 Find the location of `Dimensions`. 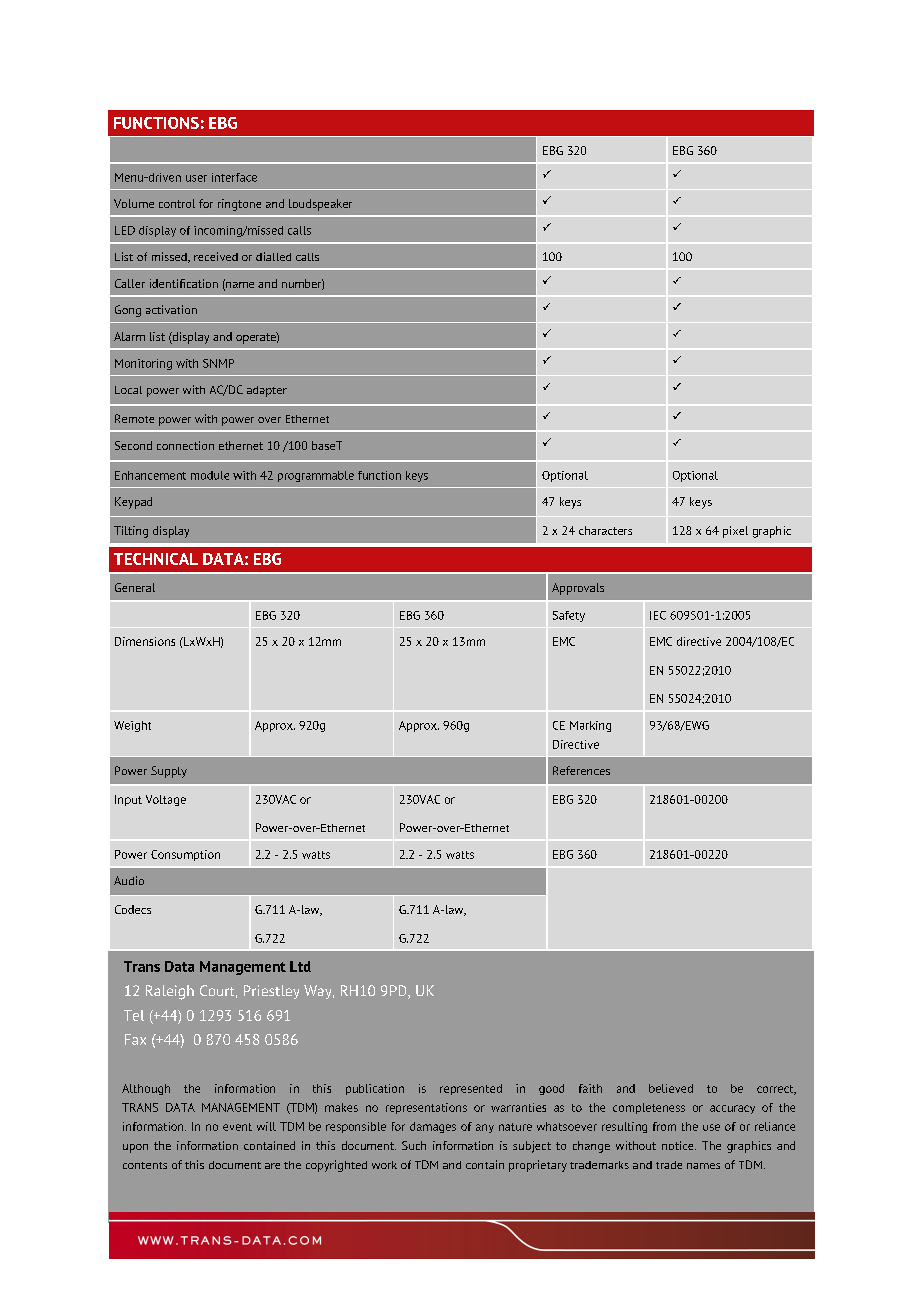

Dimensions is located at coordinates (145, 641).
